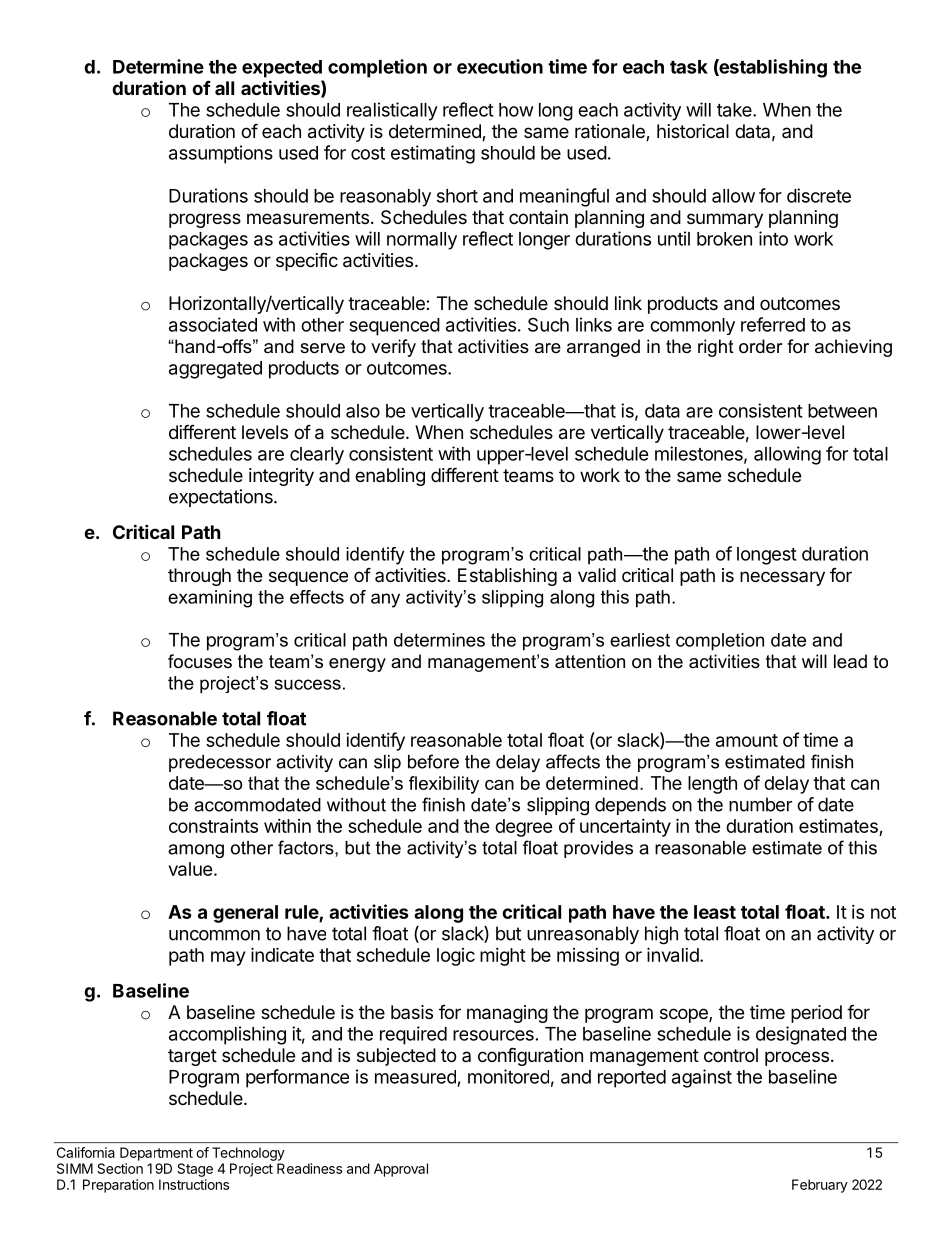 This page has height=1233, width=952. What do you see at coordinates (385, 600) in the page?
I see `any` at bounding box center [385, 600].
